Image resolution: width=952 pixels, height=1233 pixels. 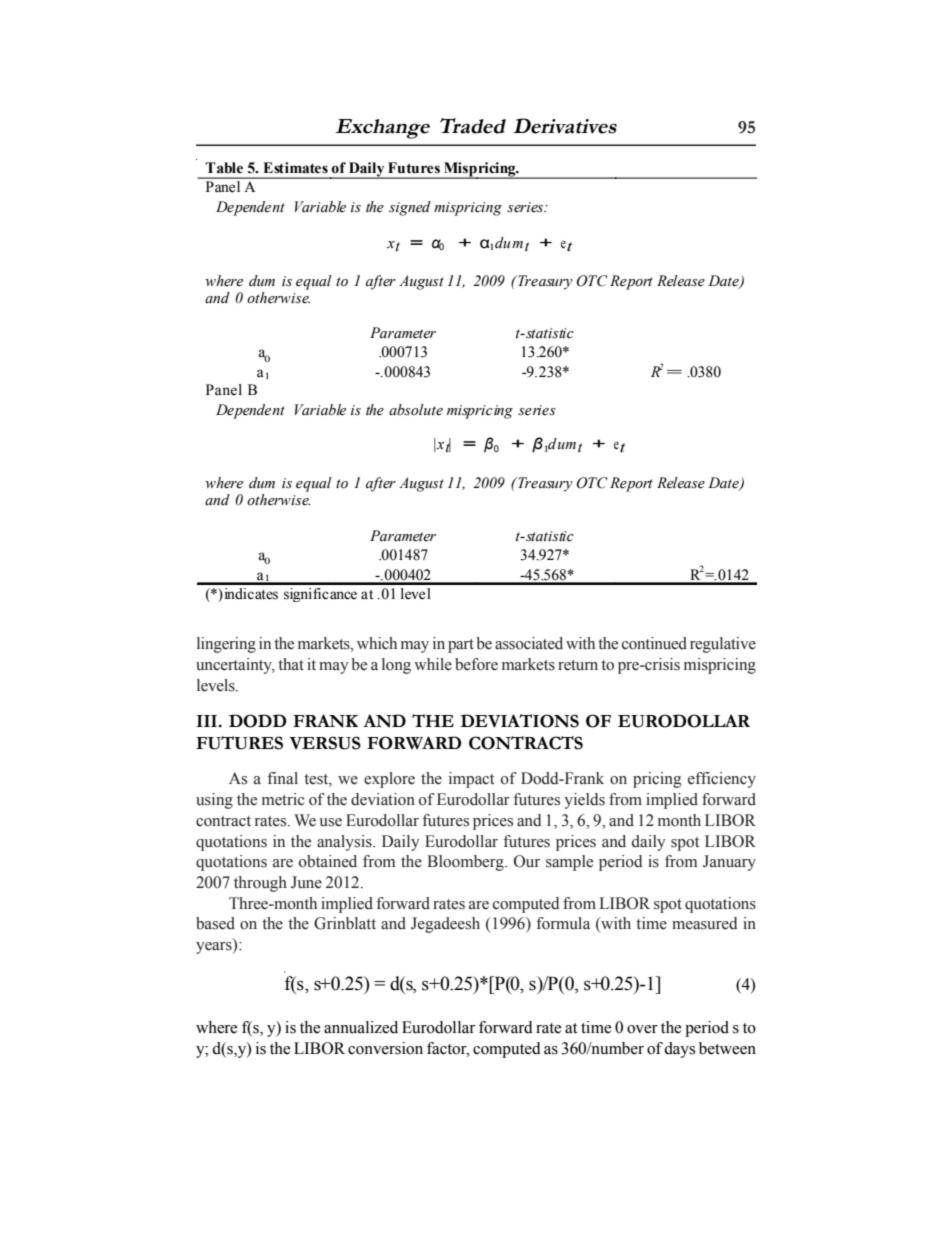 I want to click on absolute, so click(x=416, y=410).
